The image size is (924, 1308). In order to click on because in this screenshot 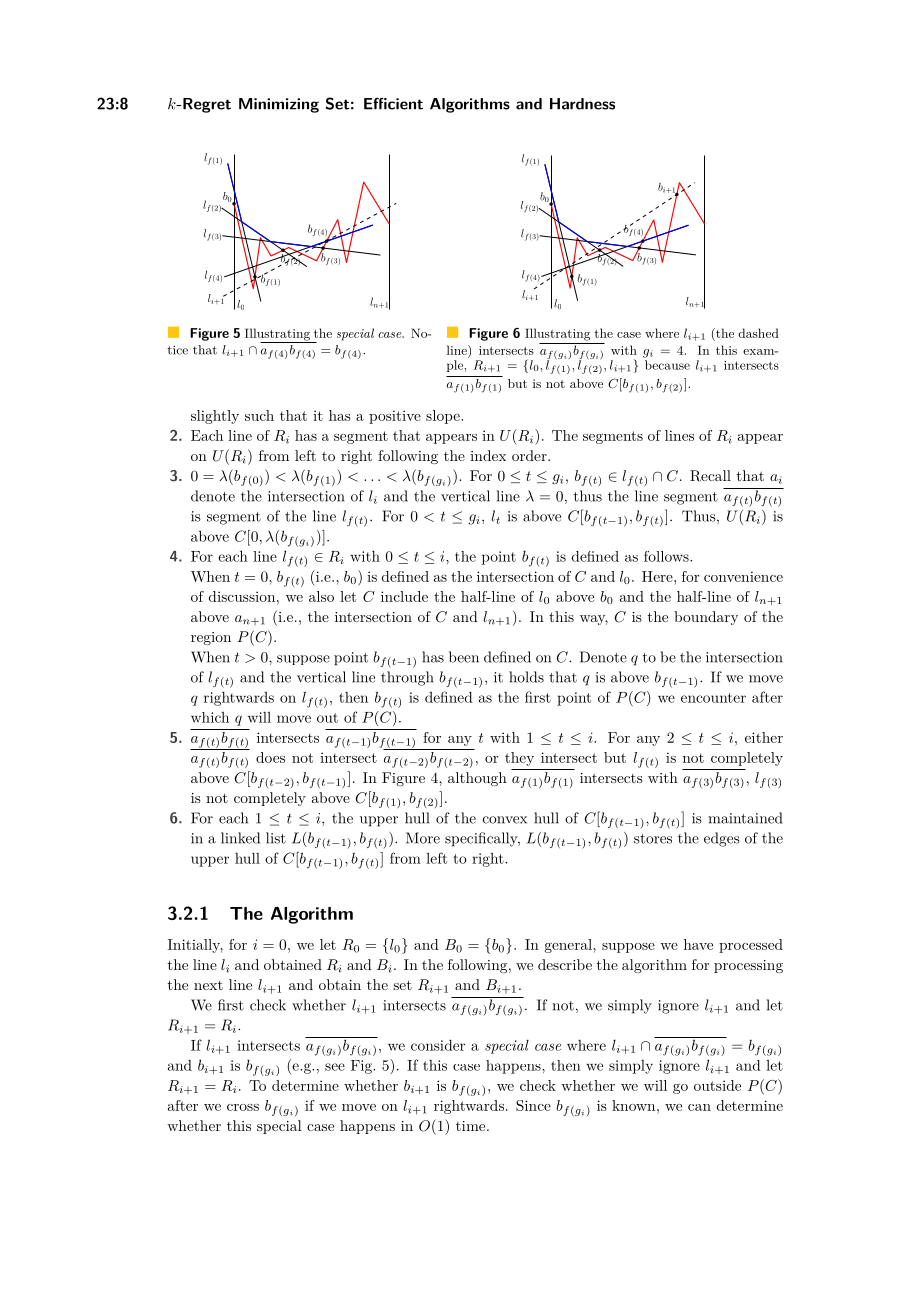, I will do `click(667, 365)`.
